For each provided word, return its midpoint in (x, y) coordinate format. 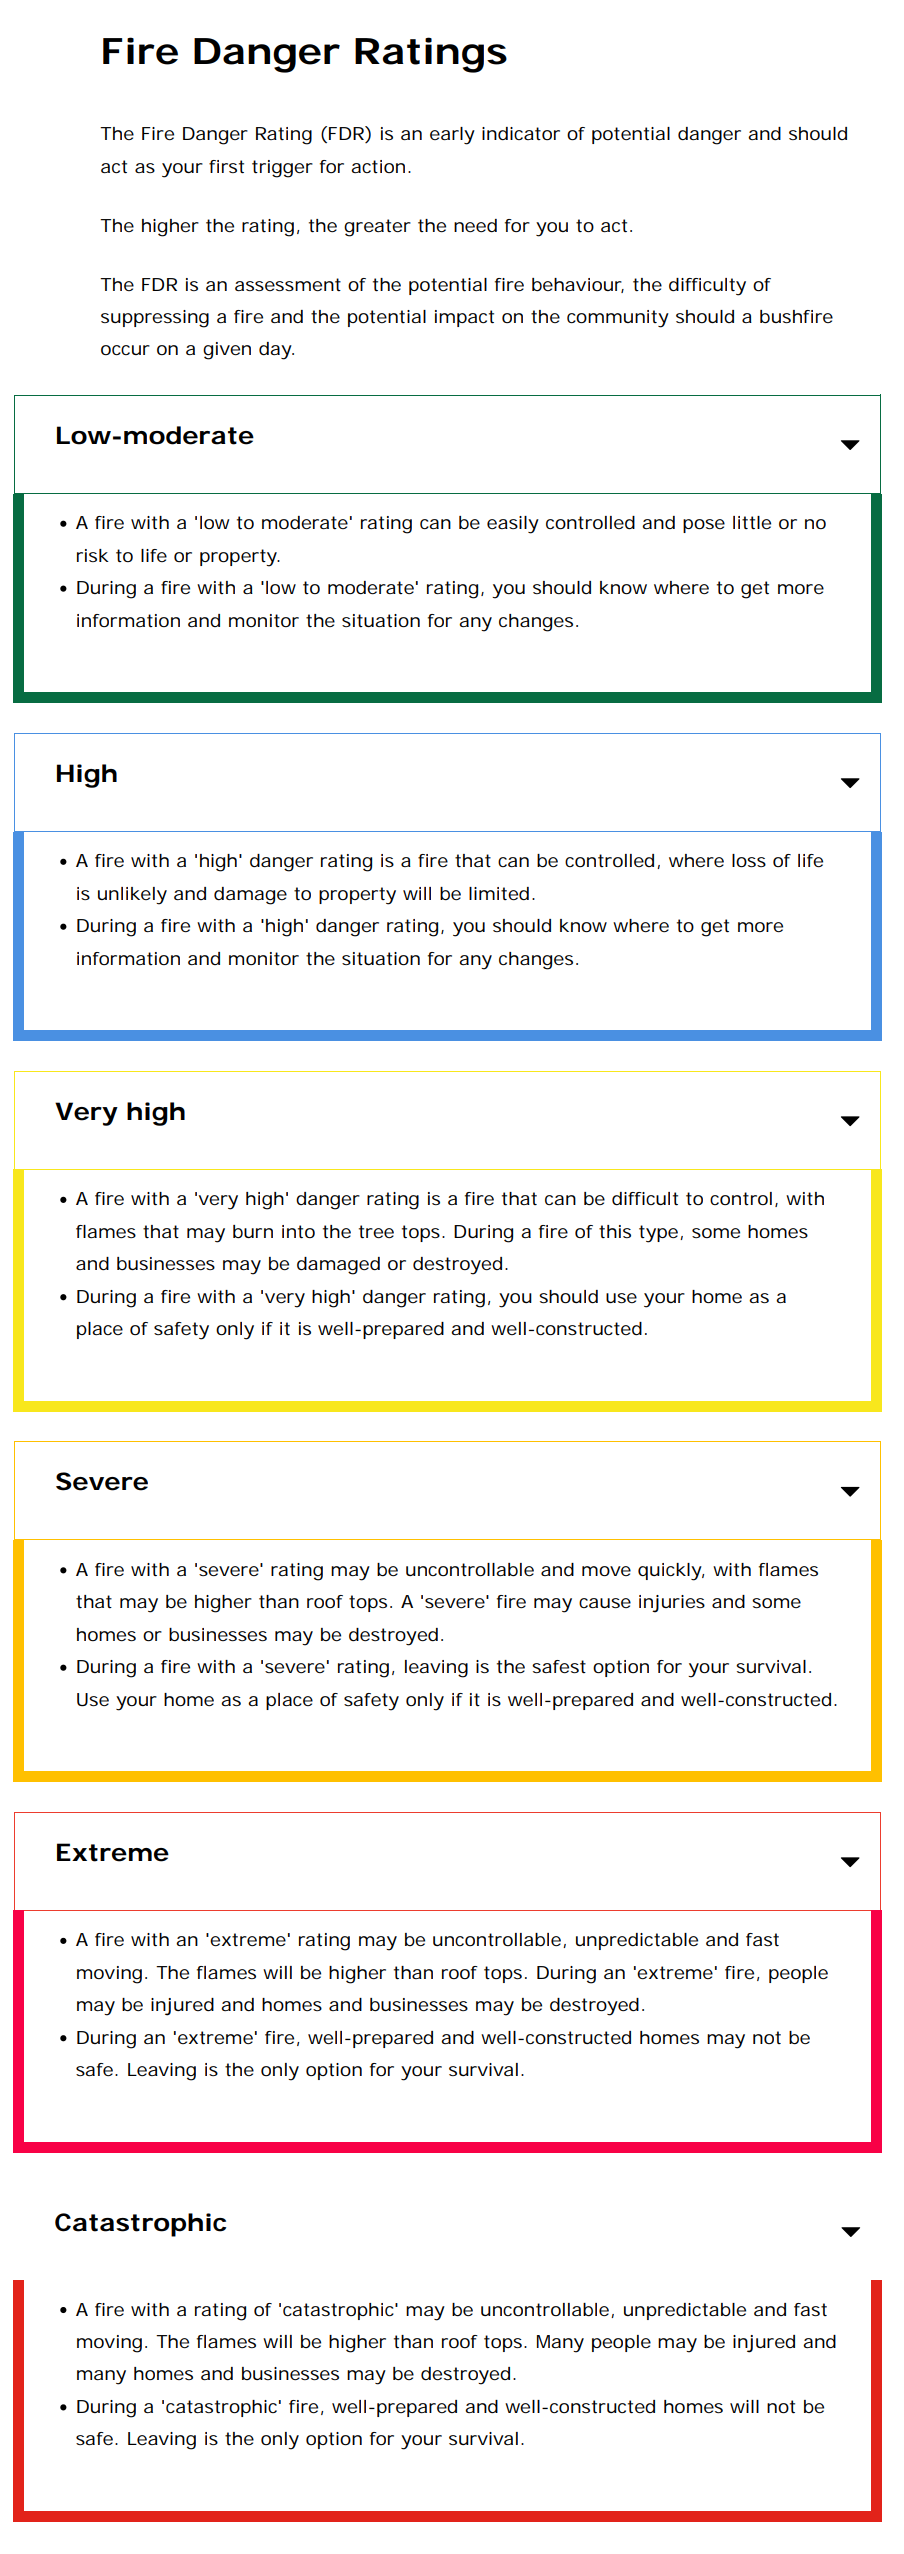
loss (749, 860)
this (615, 1231)
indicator (521, 133)
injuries (672, 1604)
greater (377, 228)
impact (464, 318)
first (226, 166)
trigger (282, 169)
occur (125, 350)
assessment (288, 284)
